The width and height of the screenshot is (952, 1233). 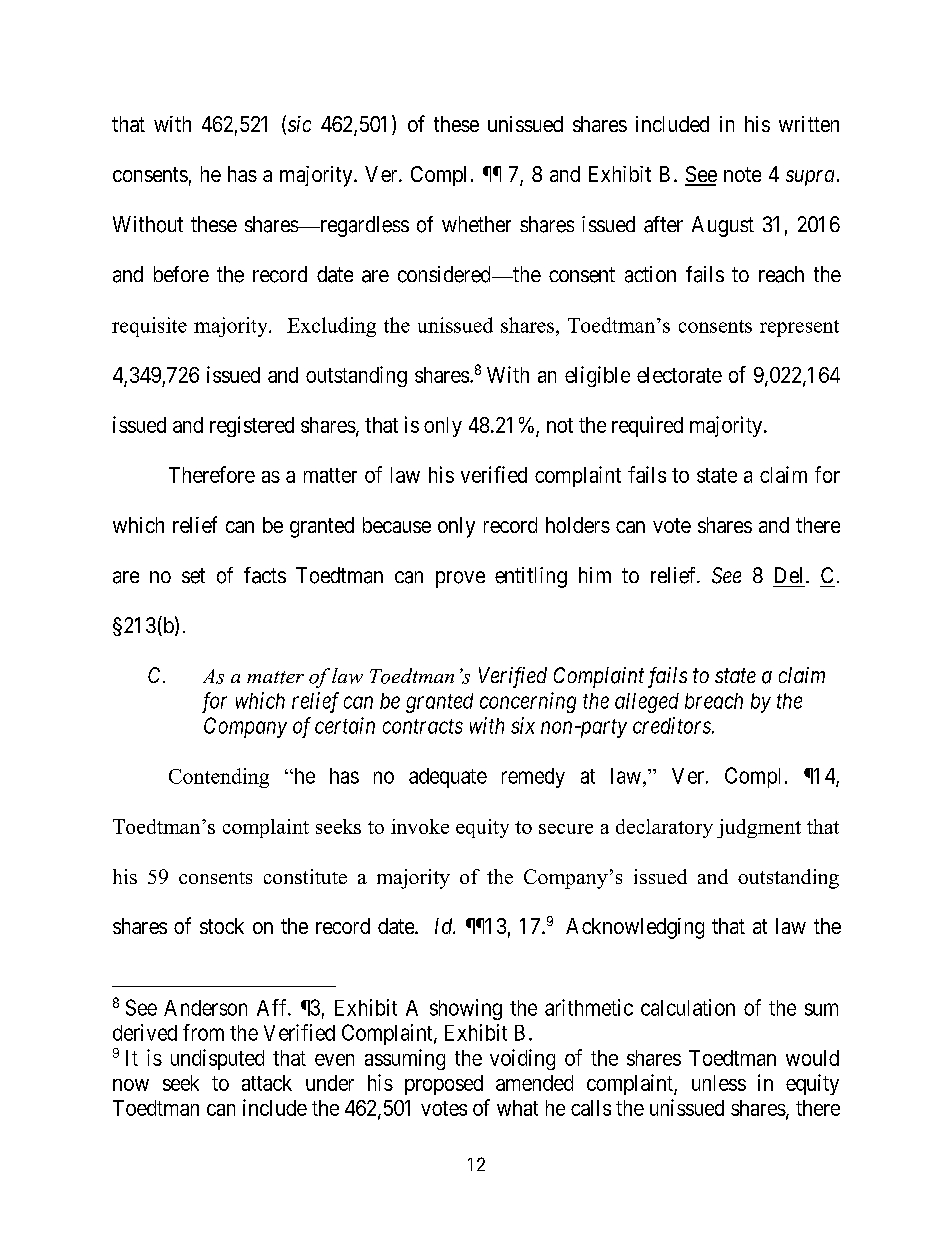 What do you see at coordinates (444, 1085) in the screenshot?
I see `proposed` at bounding box center [444, 1085].
